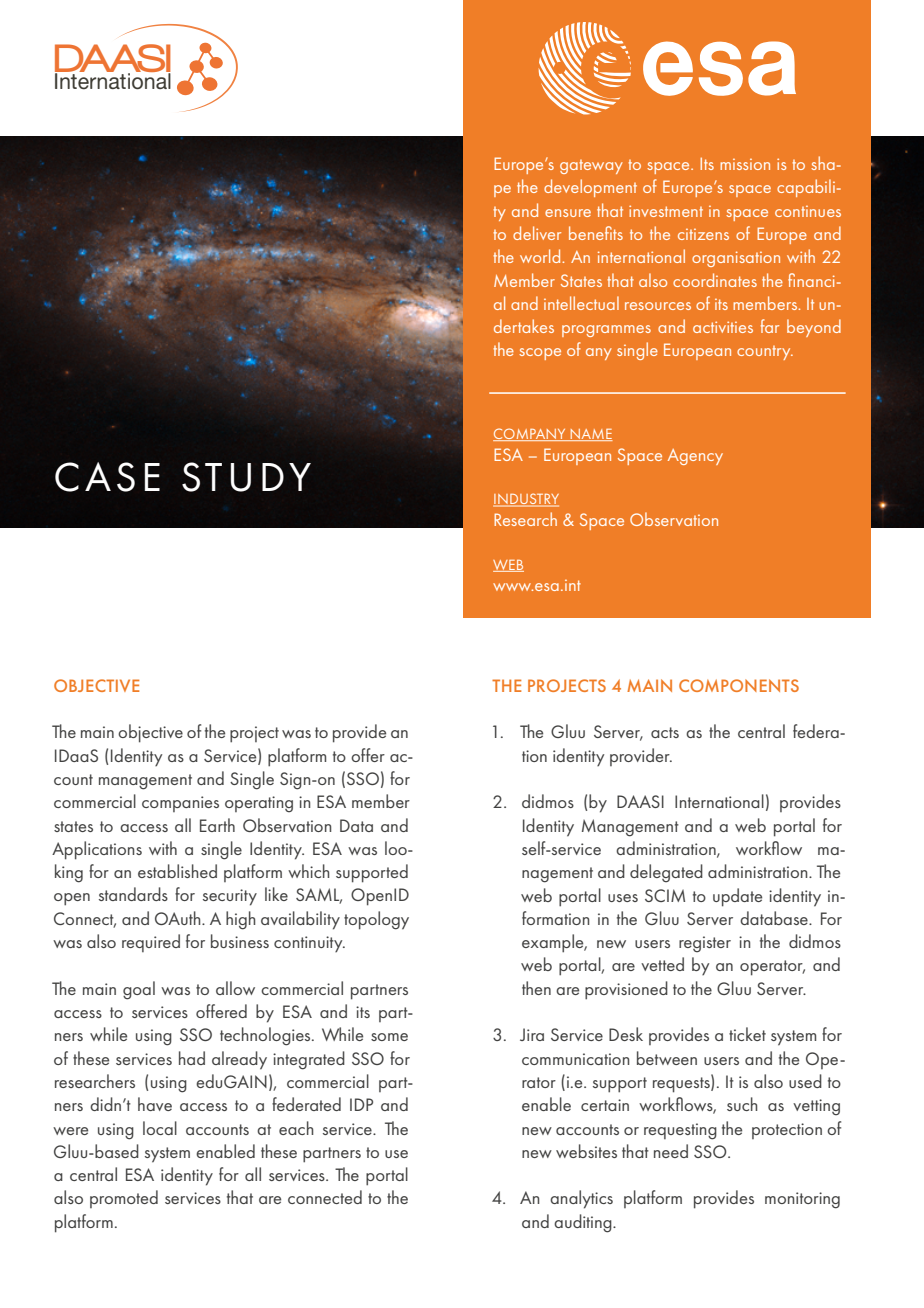 This image has height=1308, width=924. I want to click on companies, so click(180, 804).
